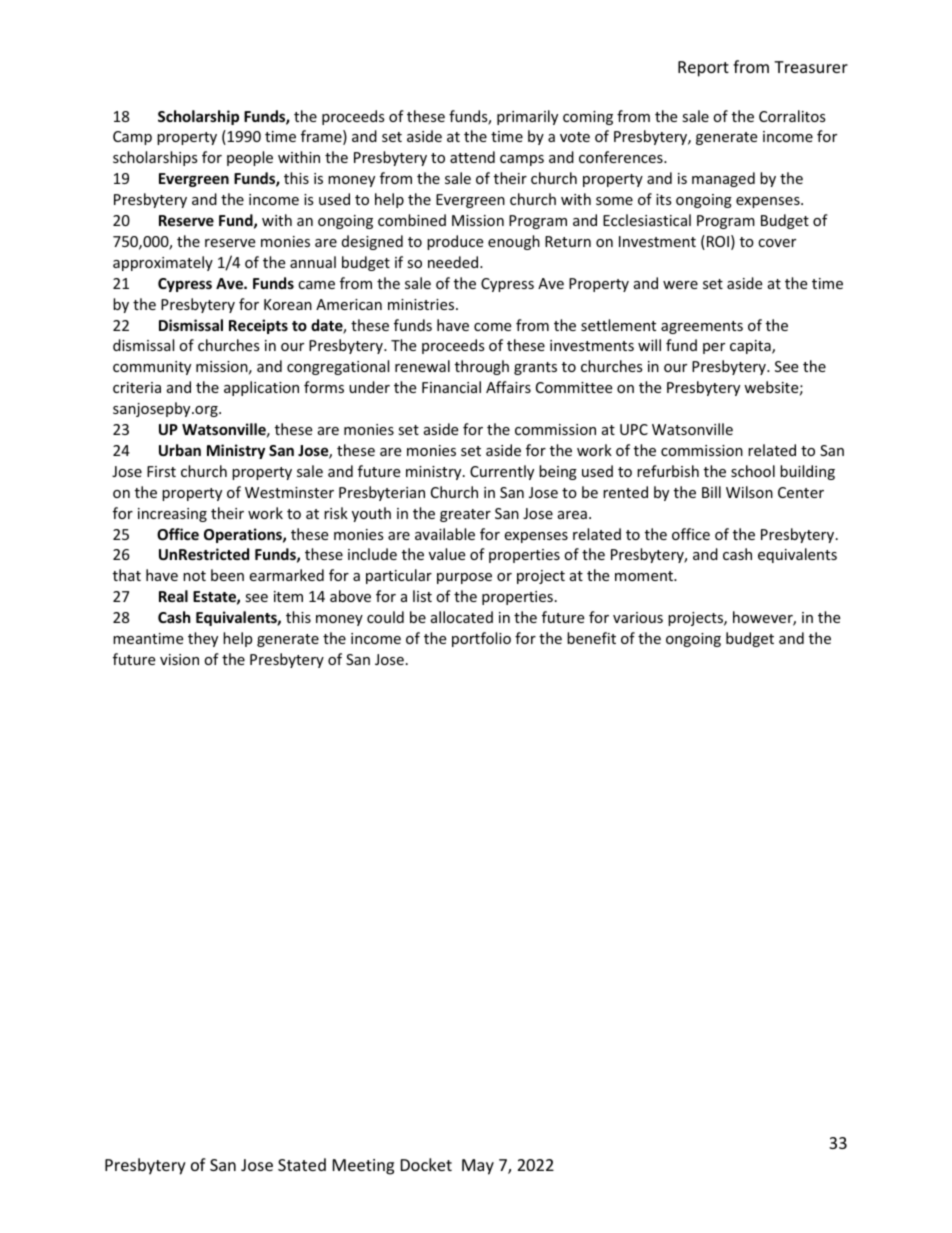 The image size is (952, 1233). What do you see at coordinates (638, 617) in the screenshot?
I see `various` at bounding box center [638, 617].
